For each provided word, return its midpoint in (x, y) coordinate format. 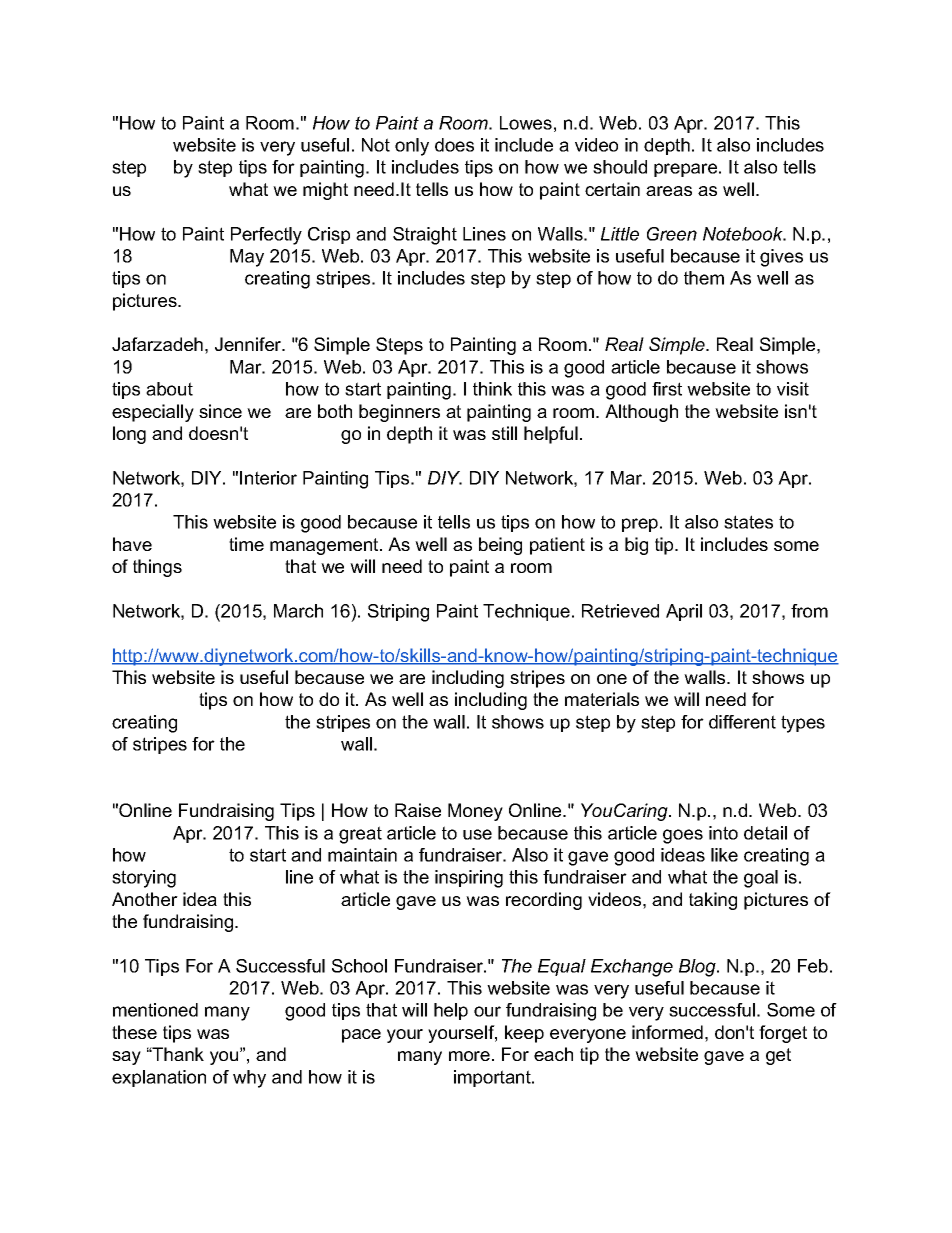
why (249, 1079)
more (469, 1056)
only (412, 147)
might (325, 191)
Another (145, 899)
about (169, 389)
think (492, 389)
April (684, 612)
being (500, 546)
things (157, 568)
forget (783, 1034)
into (723, 833)
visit (793, 389)
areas (669, 191)
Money (475, 812)
